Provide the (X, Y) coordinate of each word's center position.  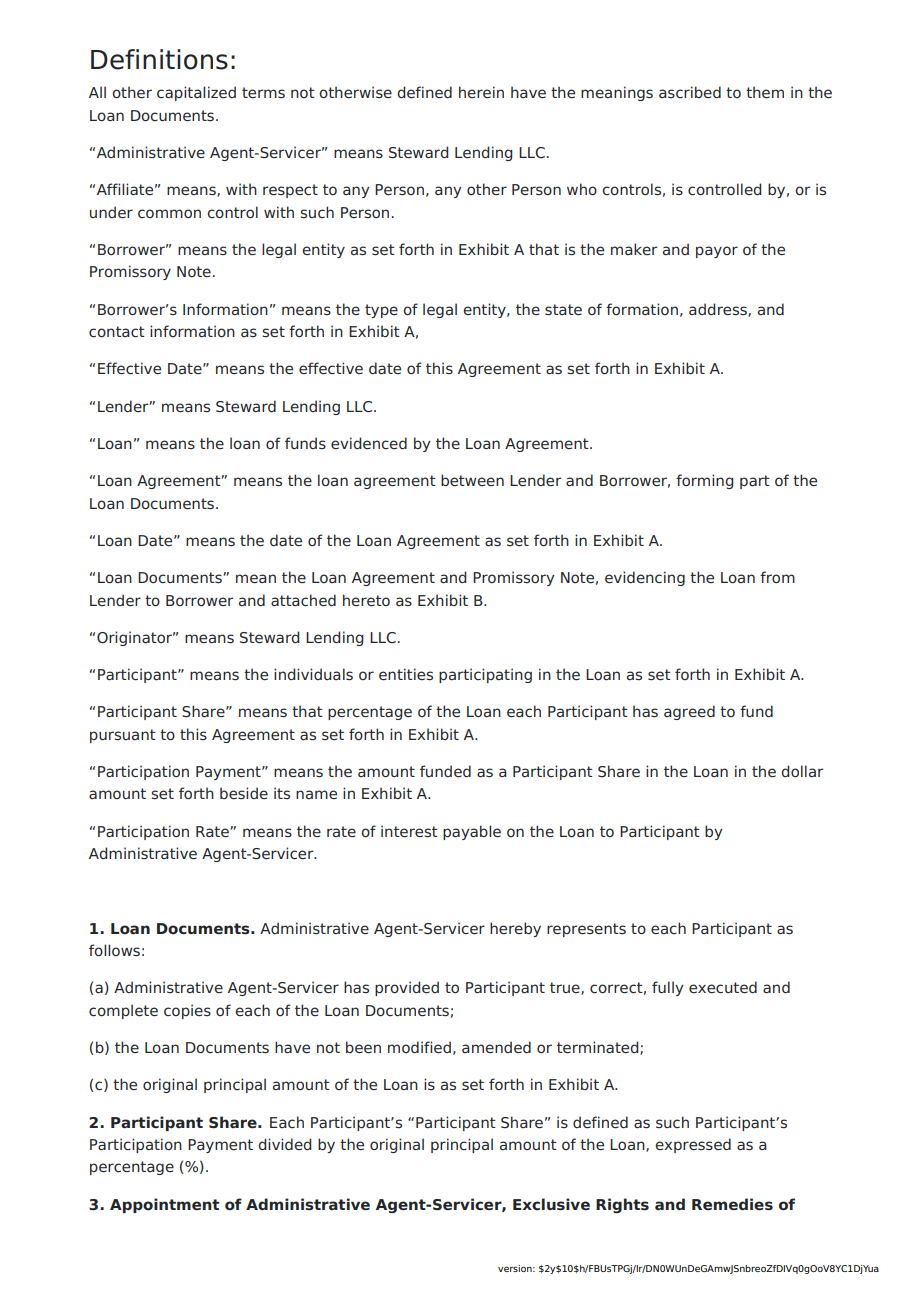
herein (481, 92)
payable (472, 832)
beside (244, 793)
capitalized (196, 93)
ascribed (690, 92)
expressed (693, 1145)
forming (704, 481)
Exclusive (551, 1204)
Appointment (165, 1205)
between (472, 480)
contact (117, 332)
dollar (802, 771)
